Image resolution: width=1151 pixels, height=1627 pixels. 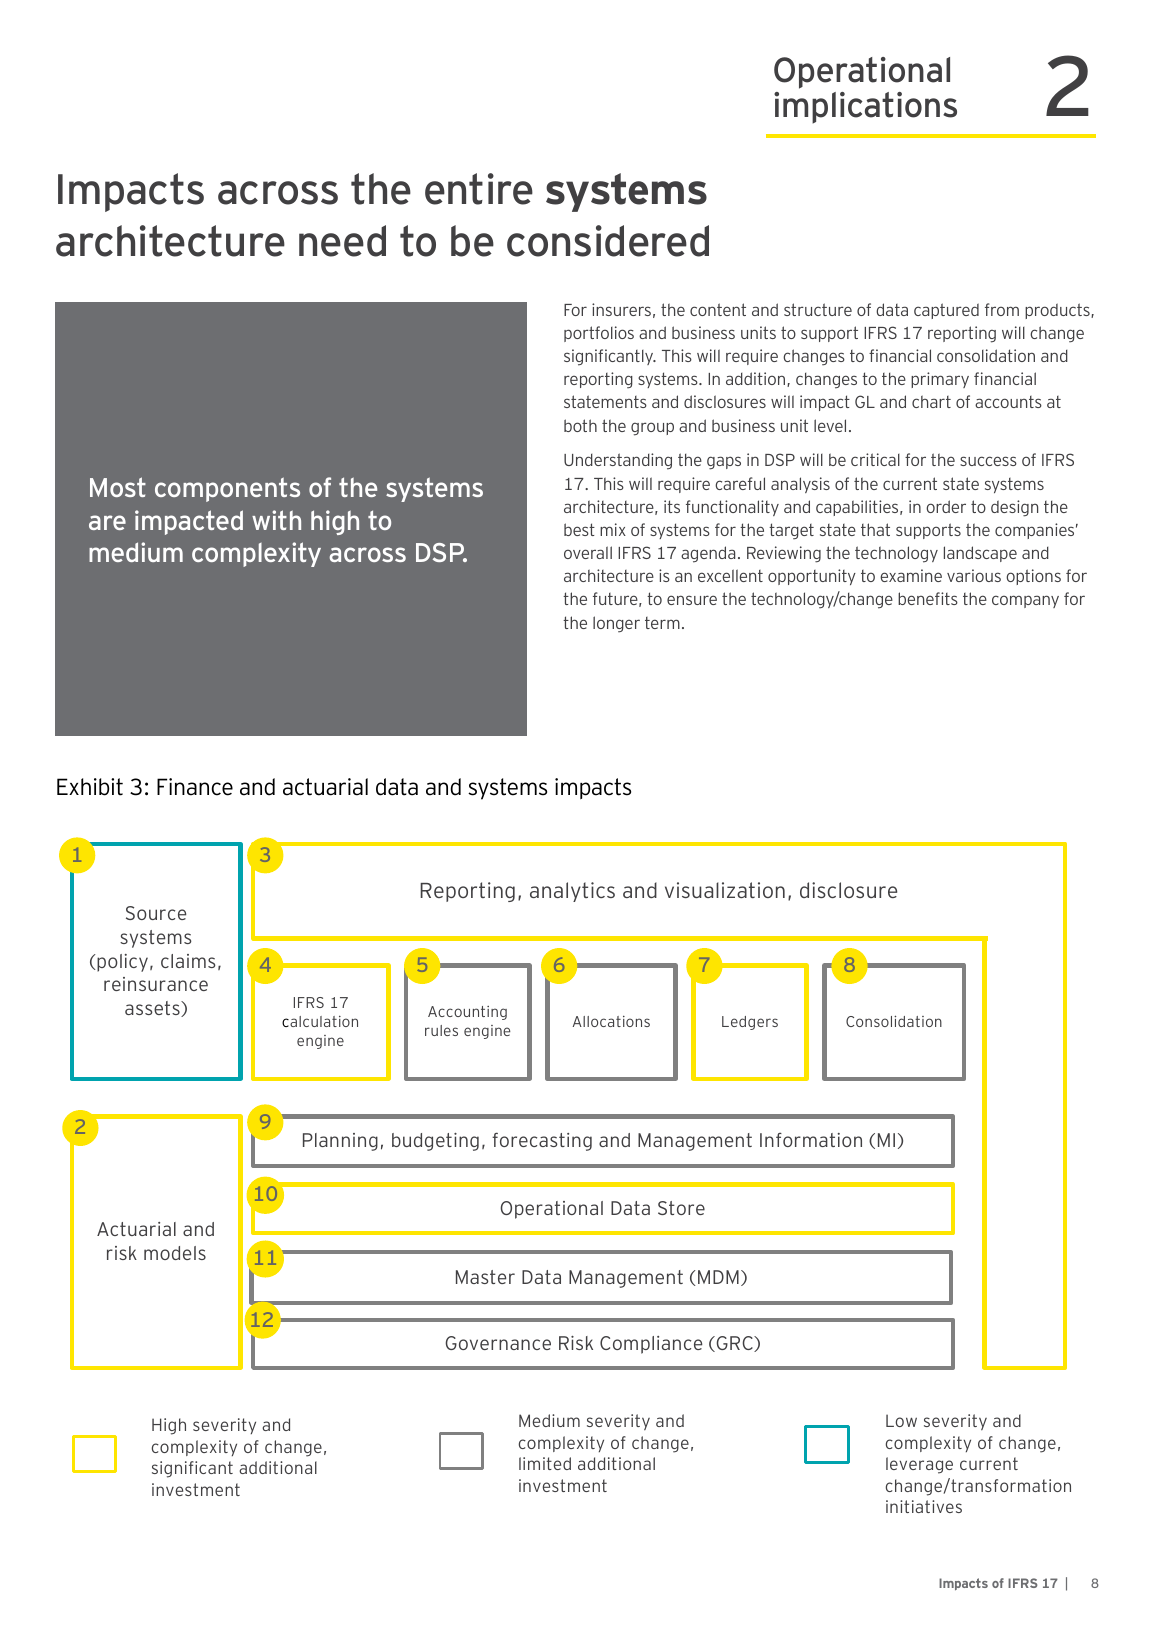 I want to click on Information, so click(x=811, y=1140).
